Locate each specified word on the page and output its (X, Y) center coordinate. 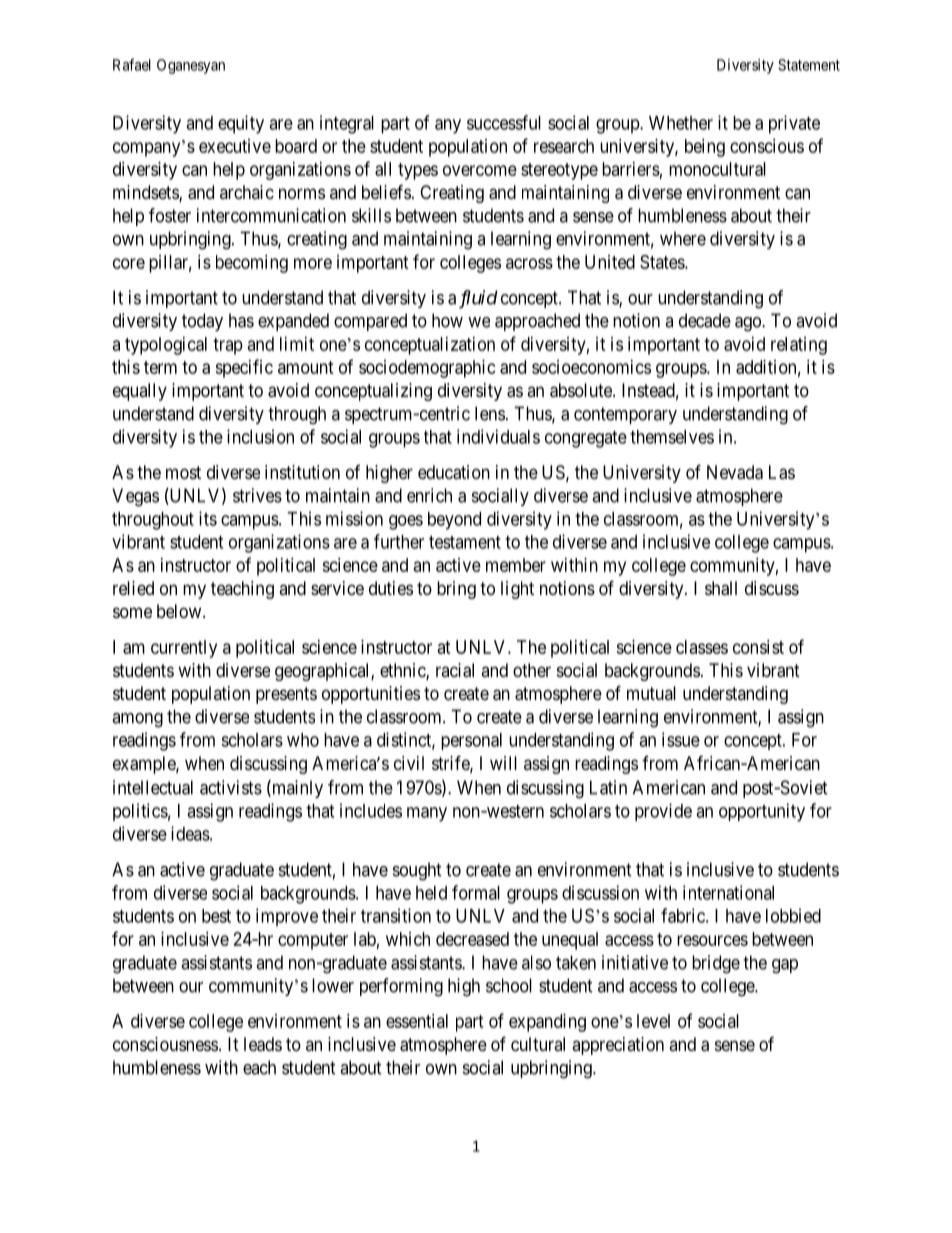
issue (681, 739)
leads (263, 1044)
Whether (681, 123)
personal (471, 741)
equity (241, 124)
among (137, 720)
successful (504, 122)
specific (244, 368)
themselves (672, 437)
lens (490, 413)
